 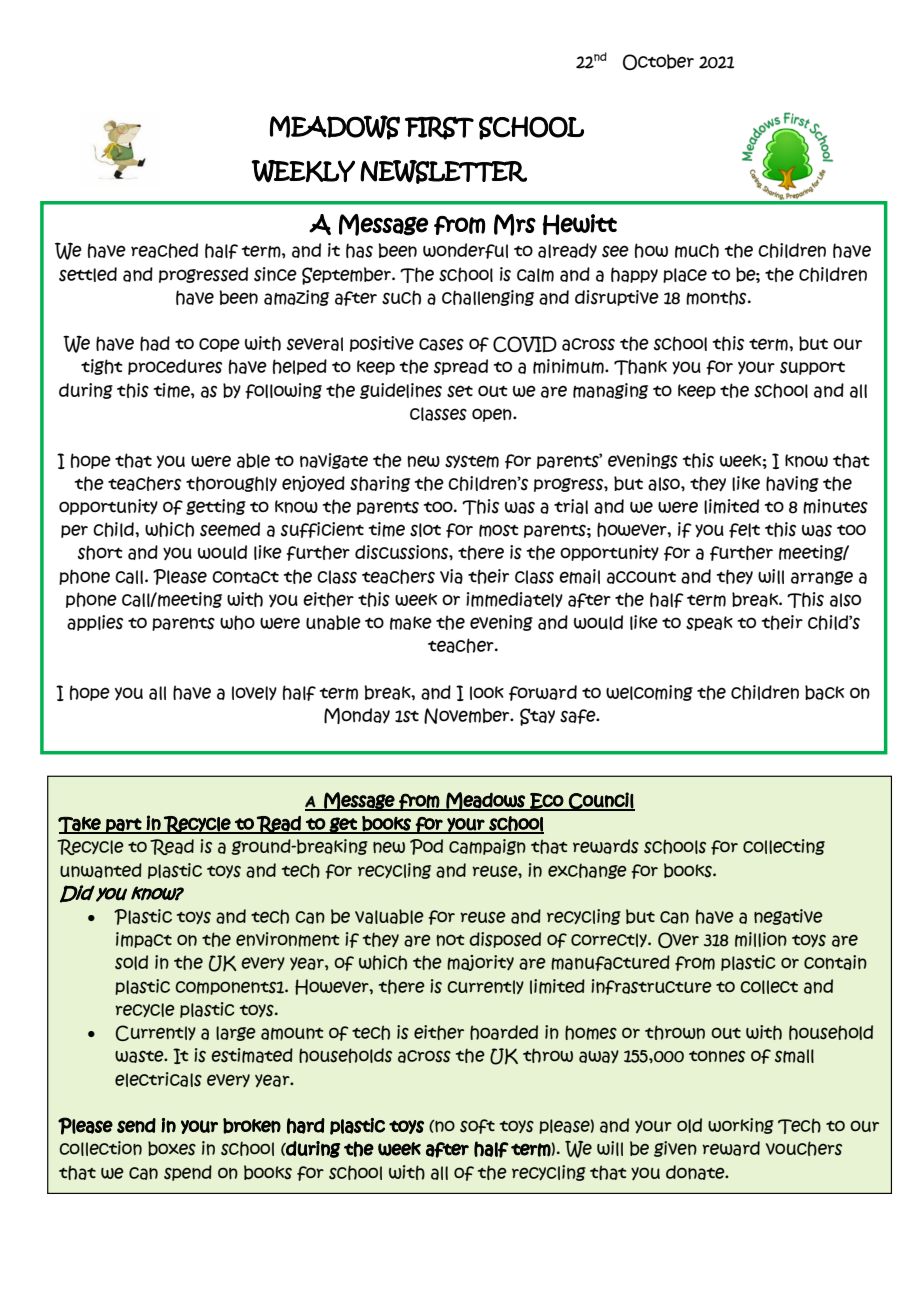 What do you see at coordinates (172, 1148) in the screenshot?
I see `boxes` at bounding box center [172, 1148].
